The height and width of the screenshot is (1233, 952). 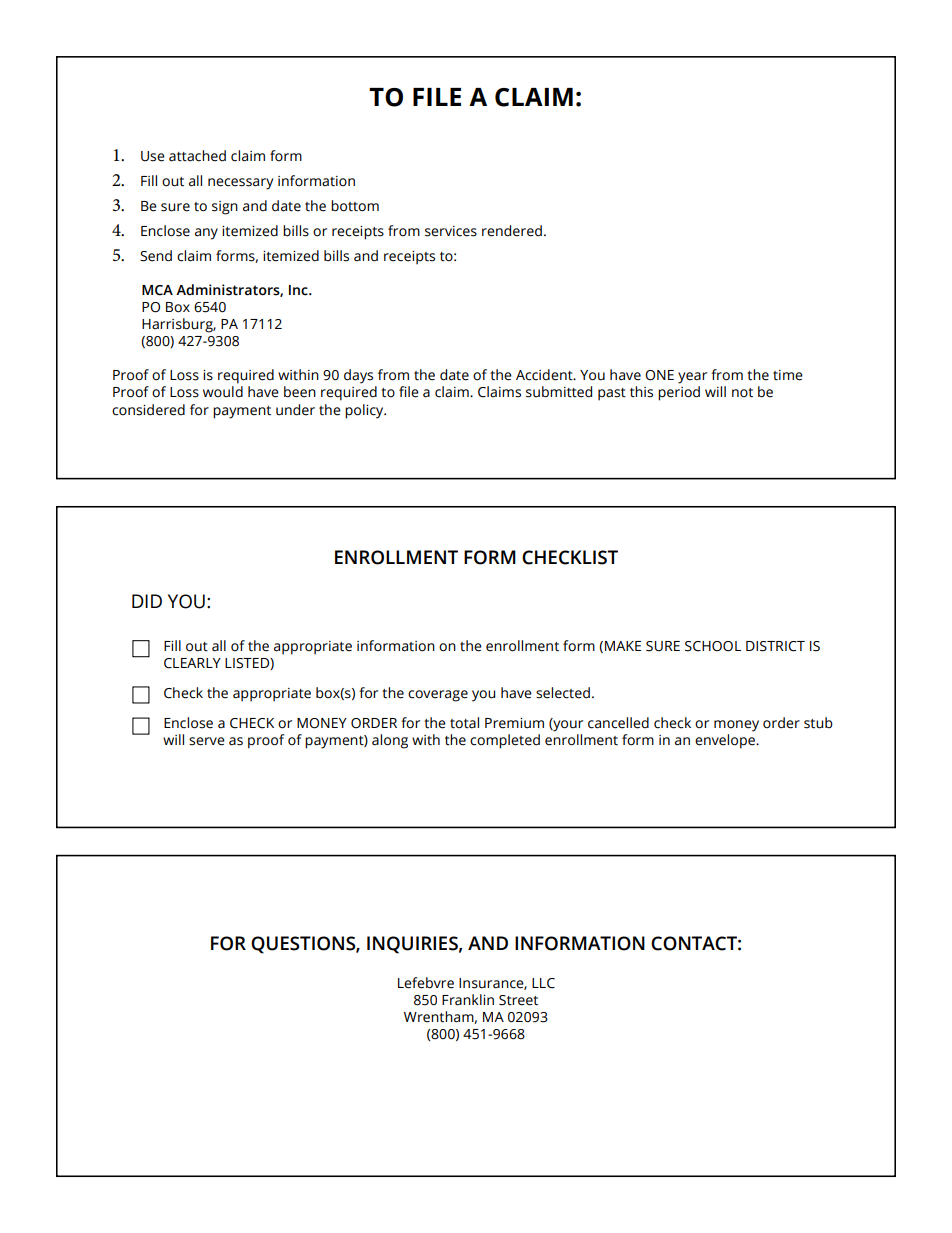 I want to click on rendered, so click(x=512, y=231).
